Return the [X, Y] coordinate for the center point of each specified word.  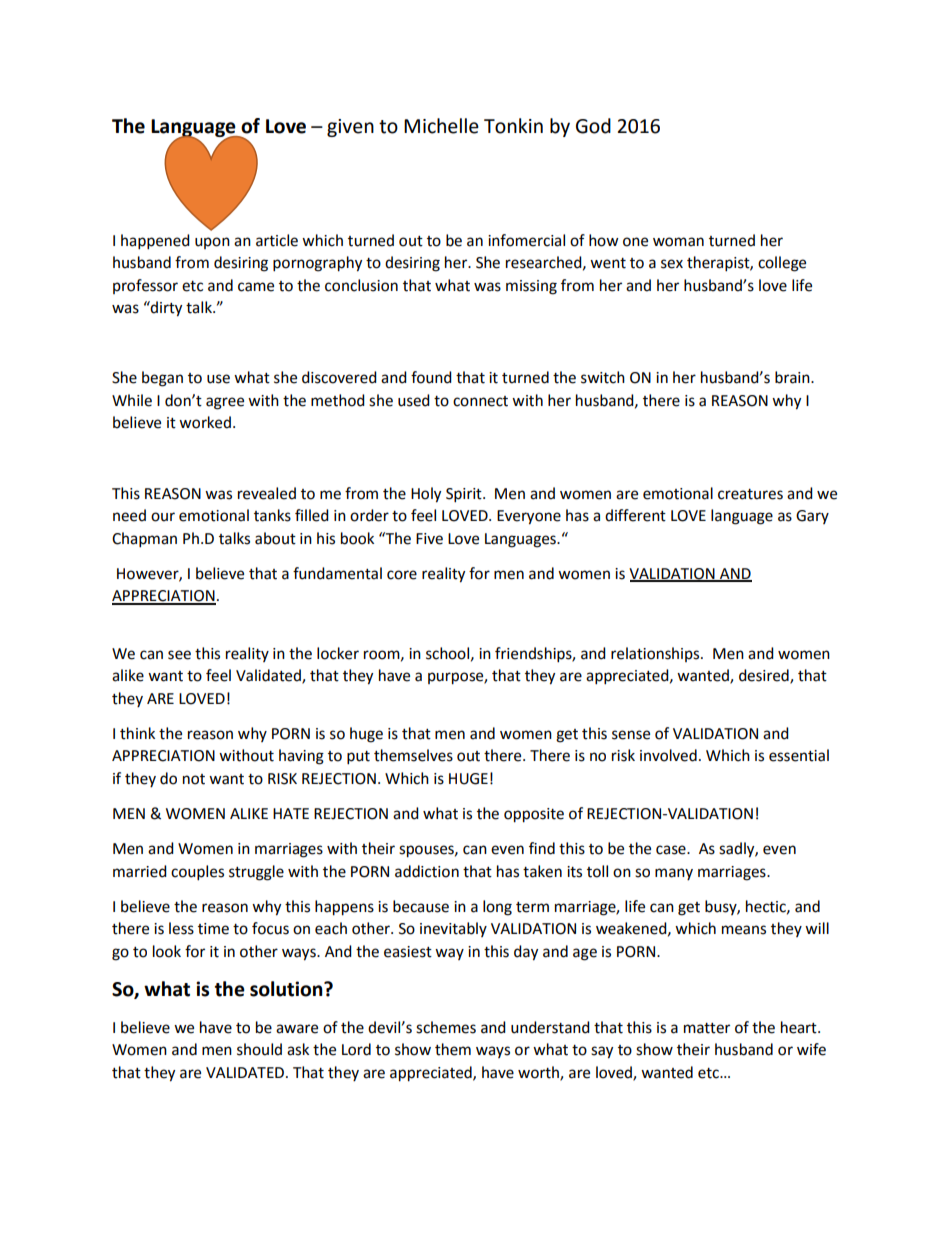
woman [678, 242]
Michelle [441, 126]
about [275, 538]
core [402, 575]
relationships [656, 654]
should [259, 1049]
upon [212, 243]
